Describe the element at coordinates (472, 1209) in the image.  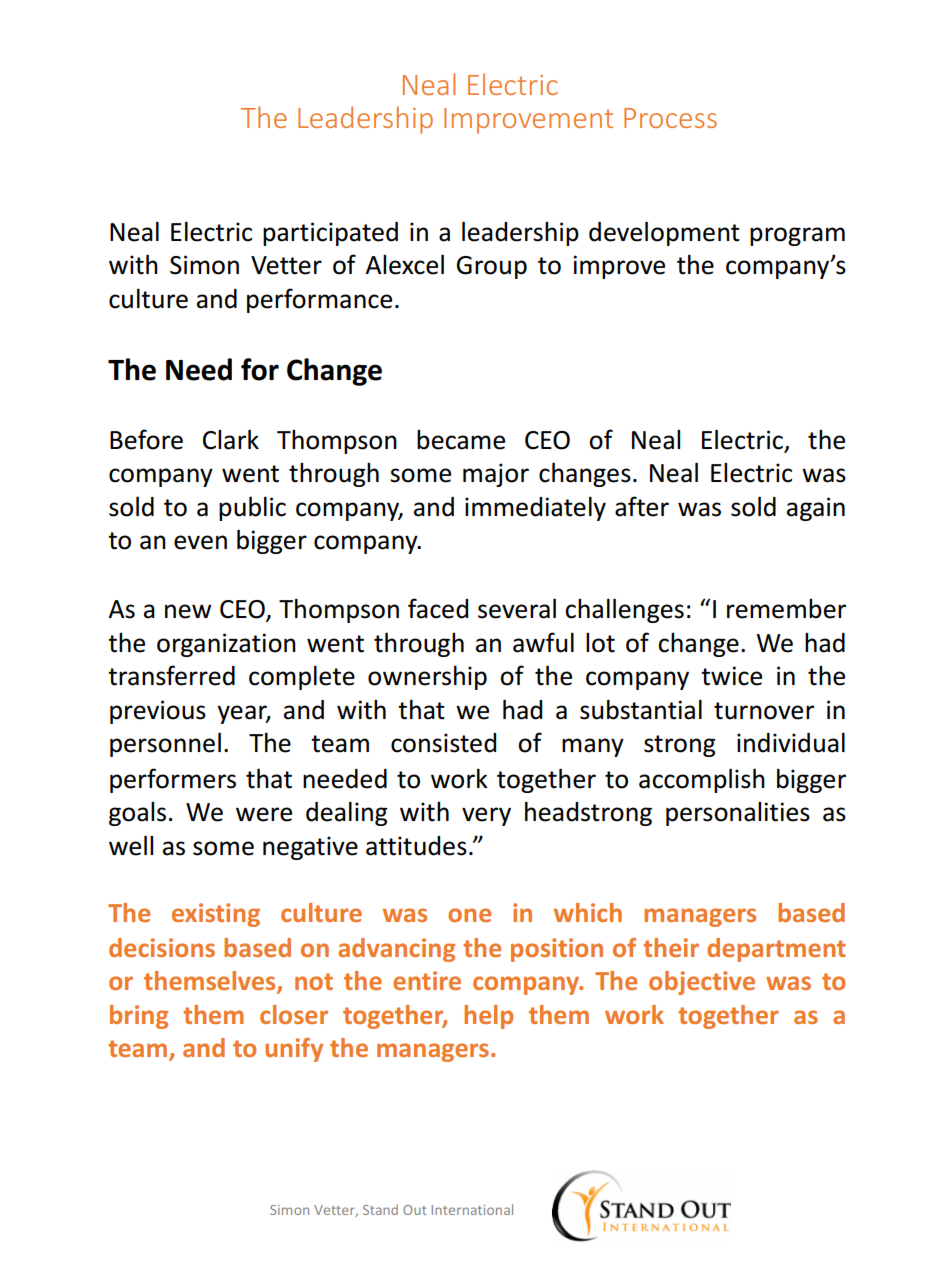
I see `International` at that location.
